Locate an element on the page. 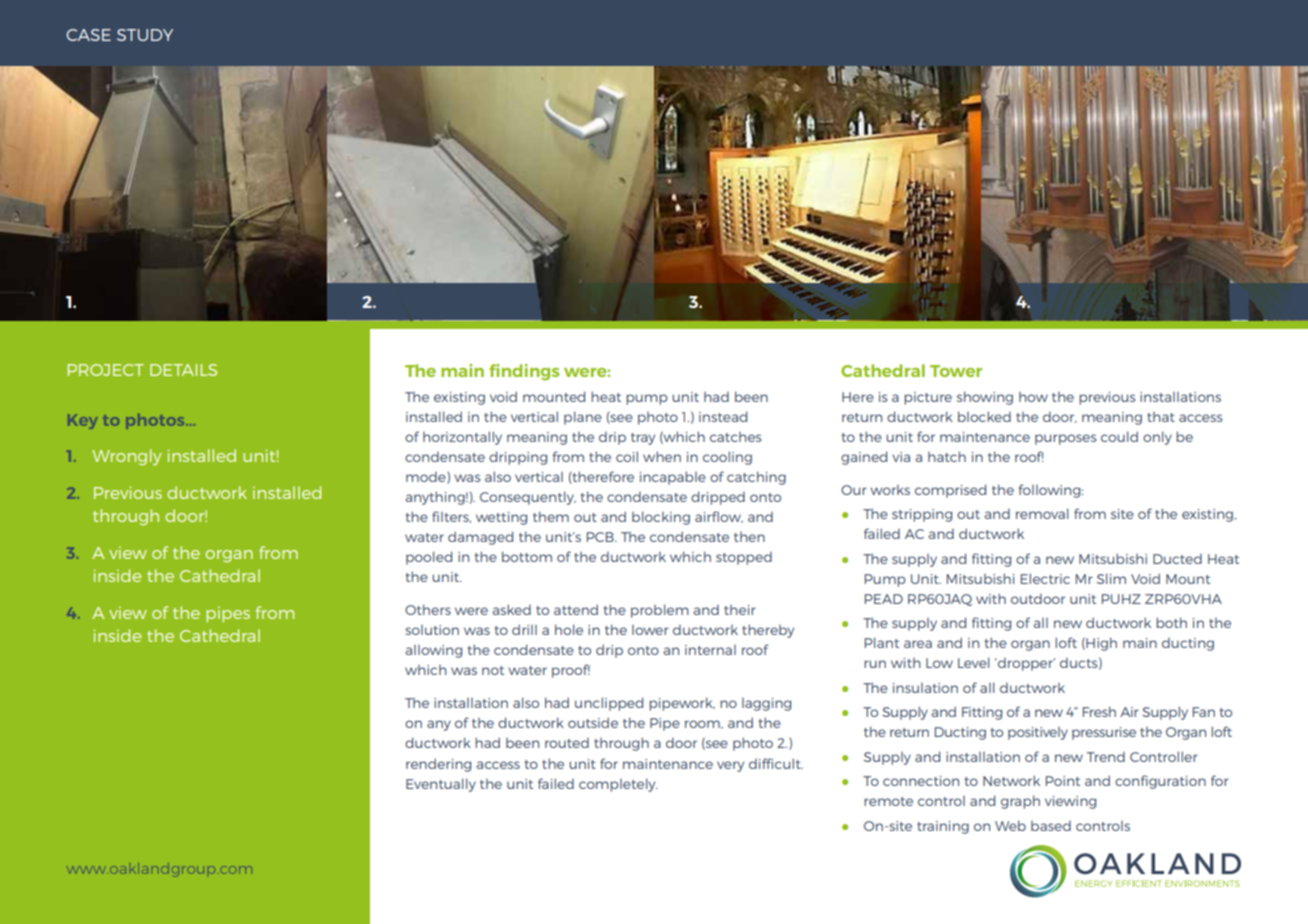  graph is located at coordinates (1020, 802).
